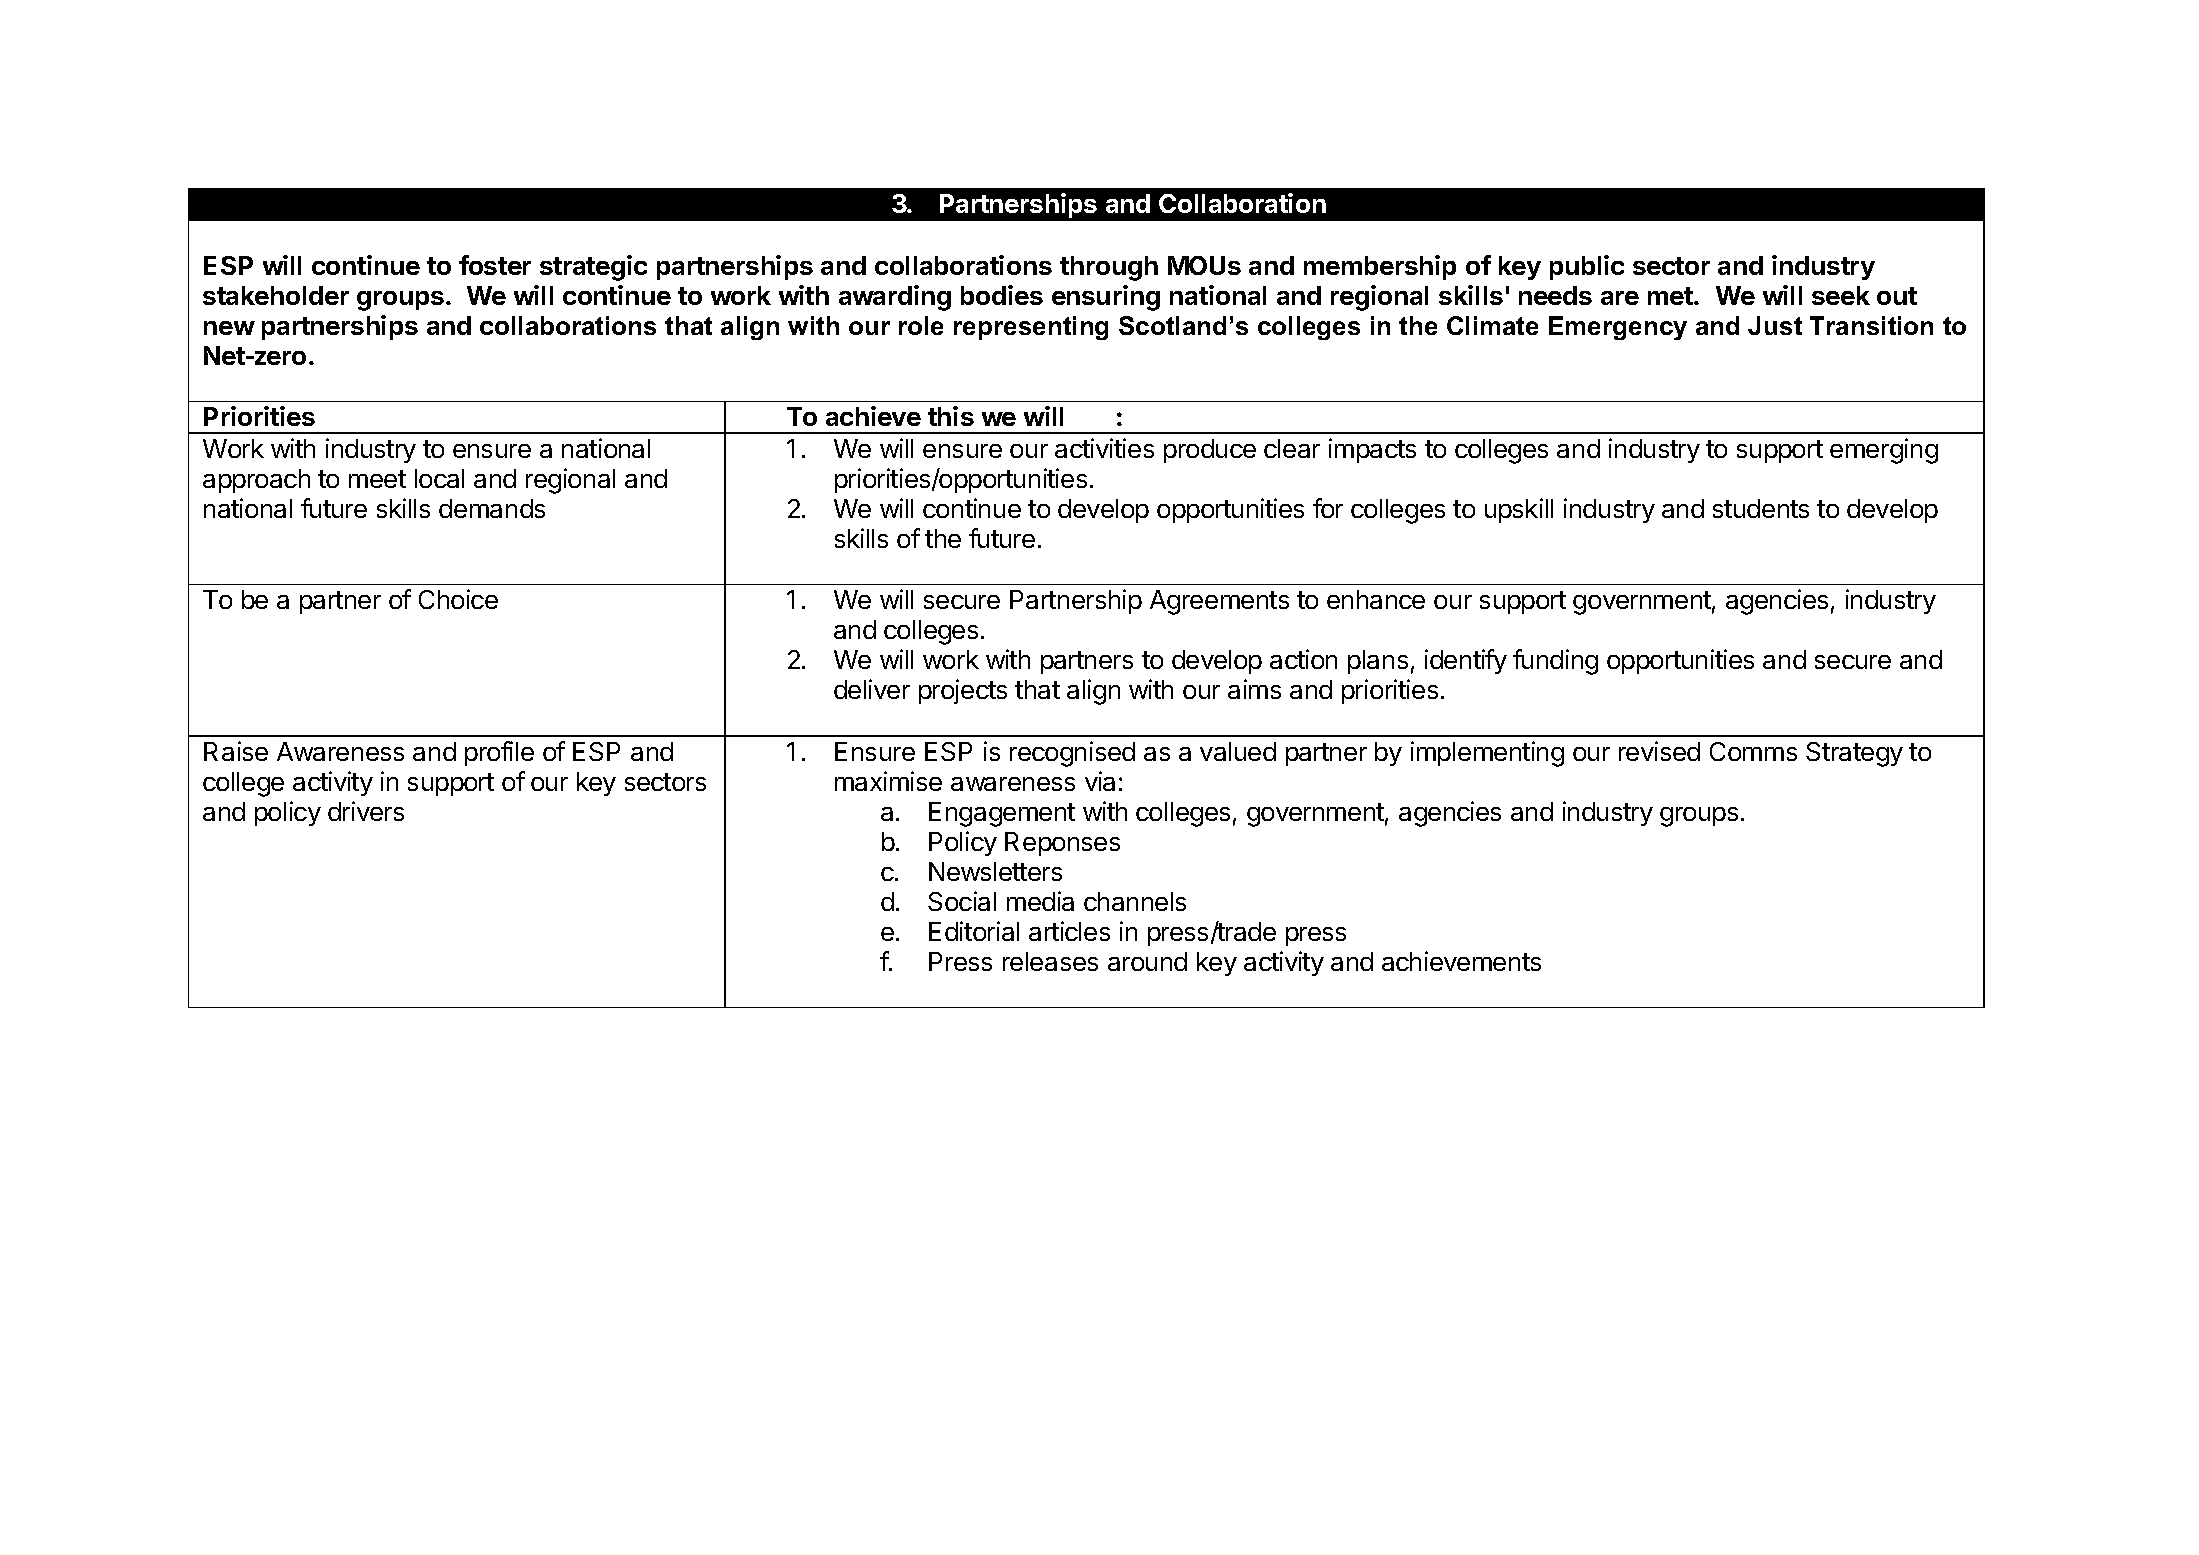 This screenshot has height=1555, width=2199. I want to click on students, so click(1761, 508).
